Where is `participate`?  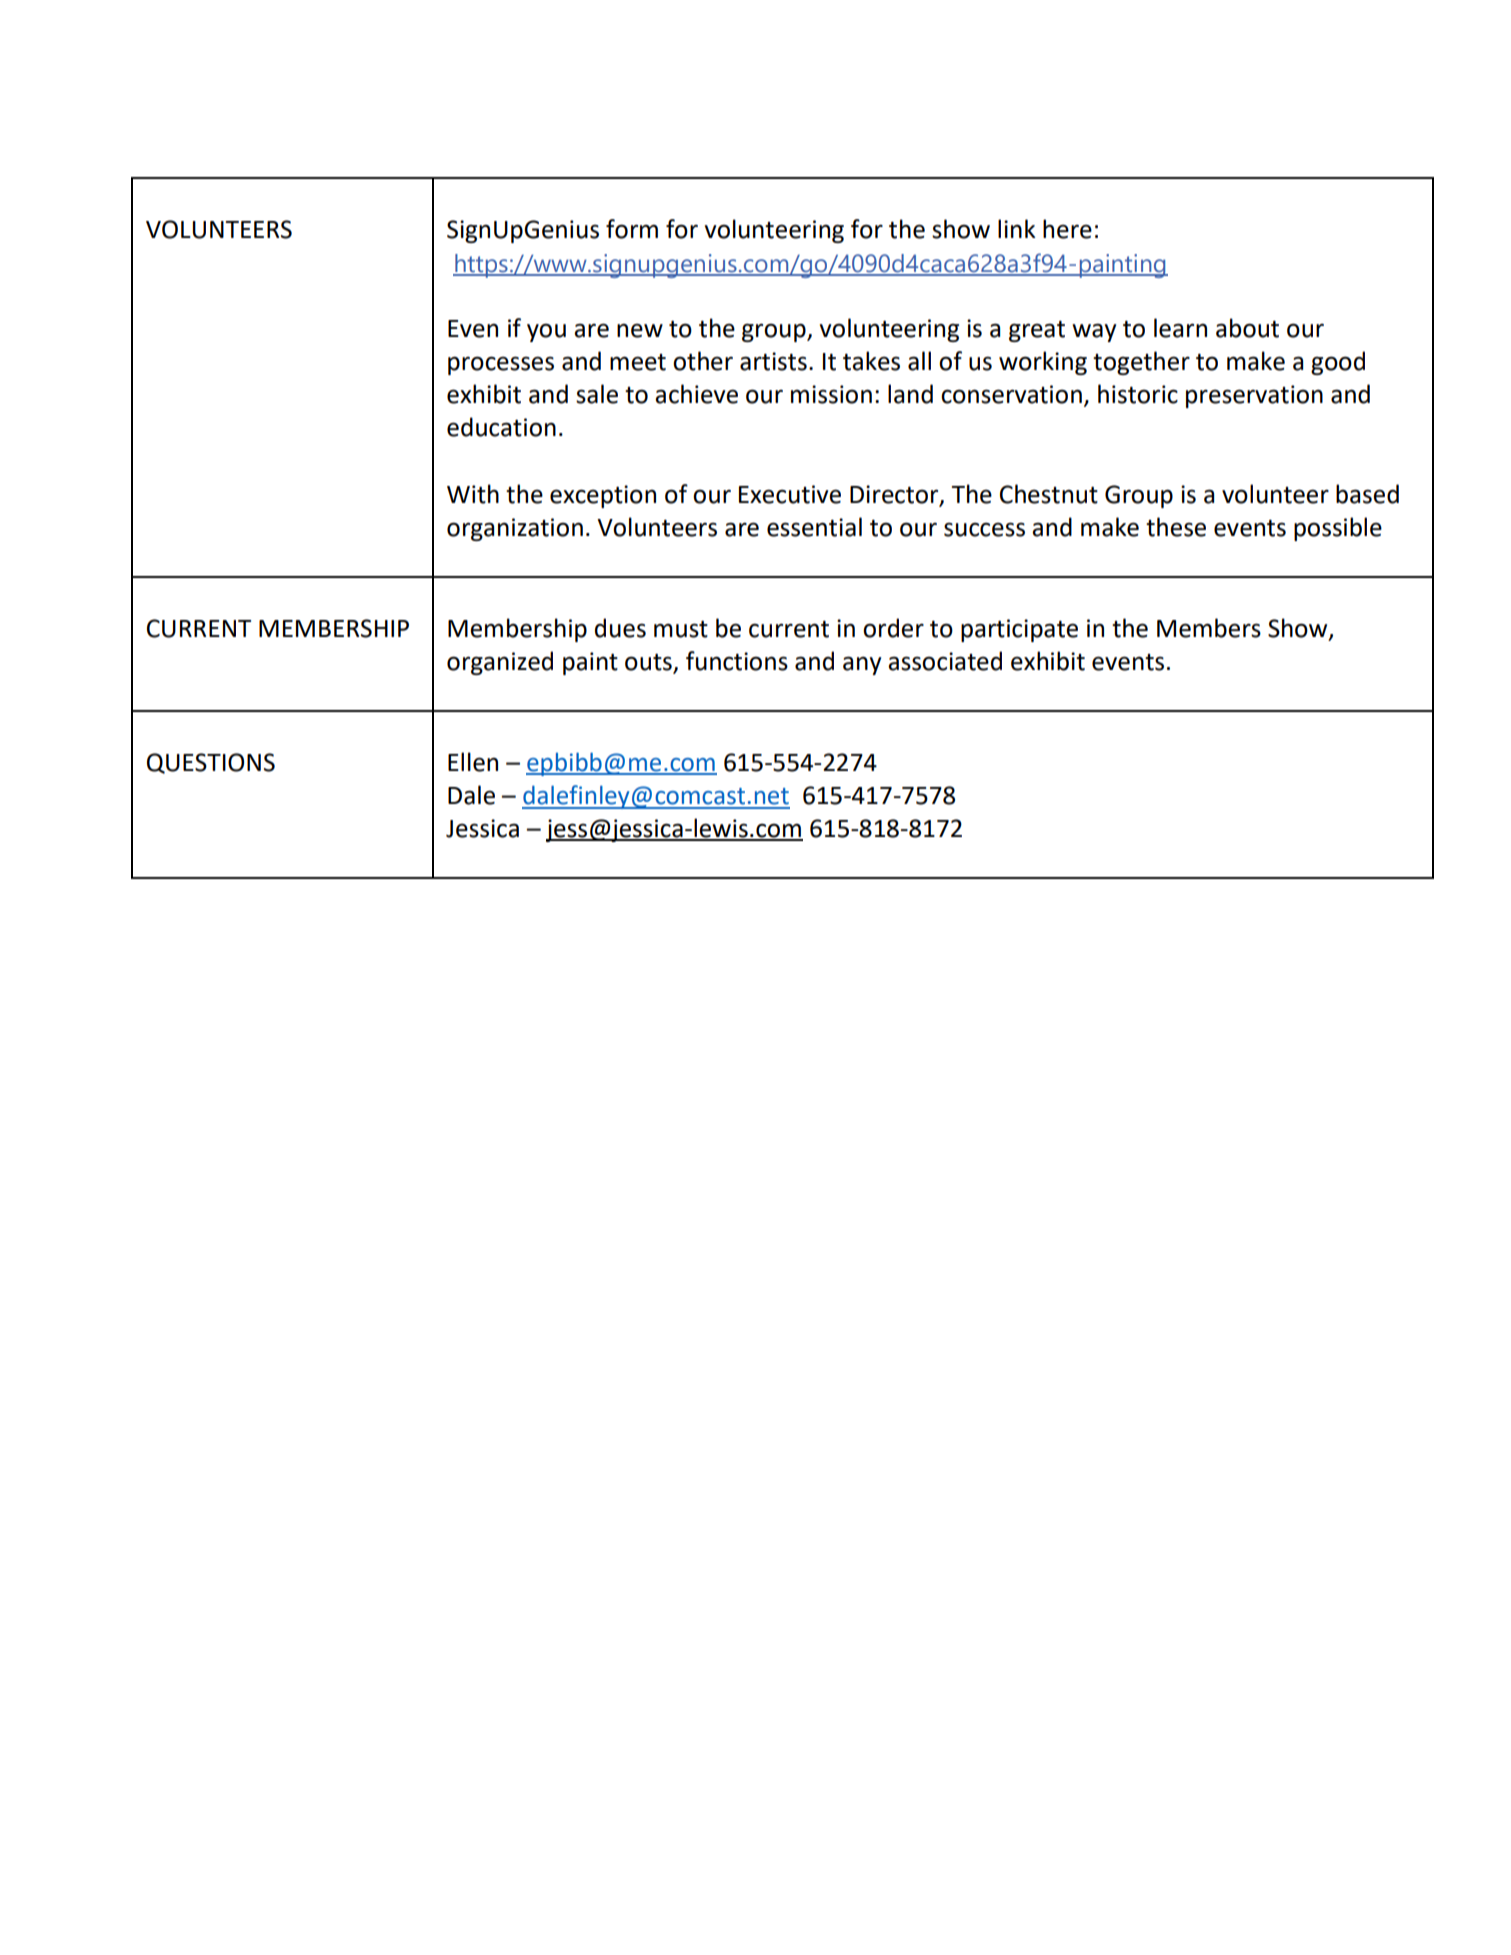
participate is located at coordinates (1019, 630).
